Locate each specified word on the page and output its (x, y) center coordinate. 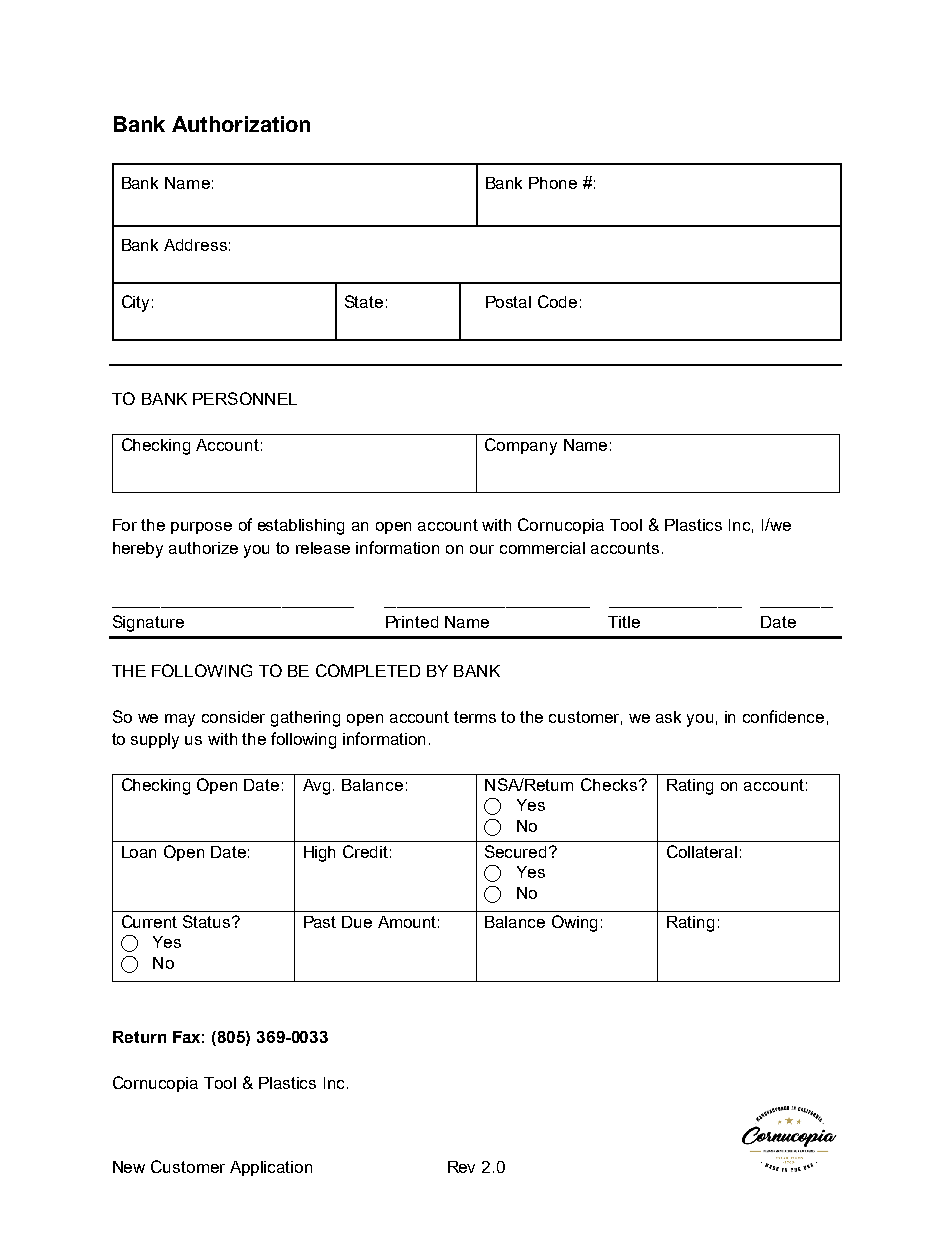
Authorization (241, 124)
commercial (542, 548)
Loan (139, 852)
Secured (515, 851)
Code (557, 301)
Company (521, 446)
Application (271, 1168)
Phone (553, 183)
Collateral (702, 851)
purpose (201, 528)
